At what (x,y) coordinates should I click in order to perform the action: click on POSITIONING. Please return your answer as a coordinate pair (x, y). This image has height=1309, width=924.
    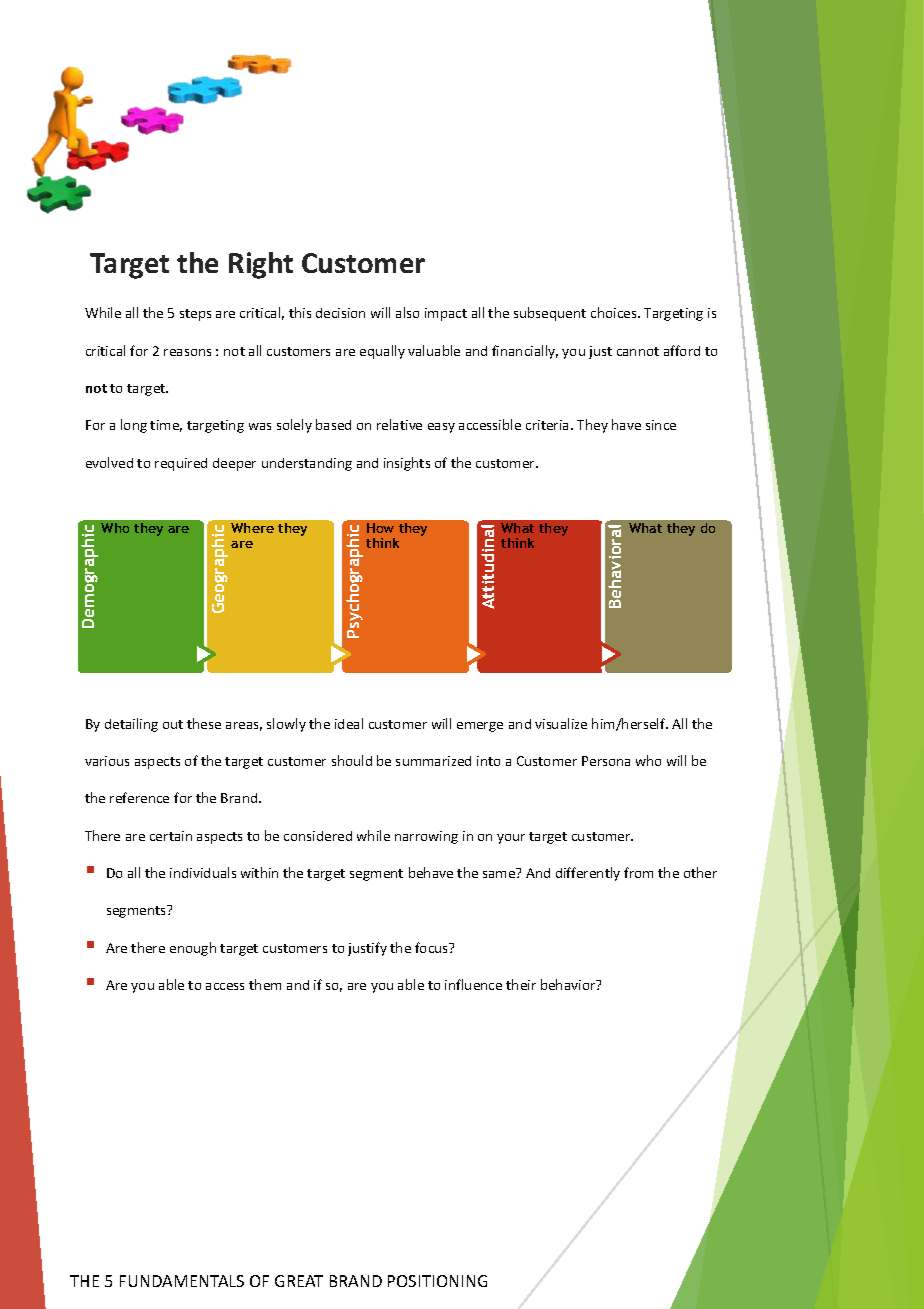
    Looking at the image, I should click on (437, 1281).
